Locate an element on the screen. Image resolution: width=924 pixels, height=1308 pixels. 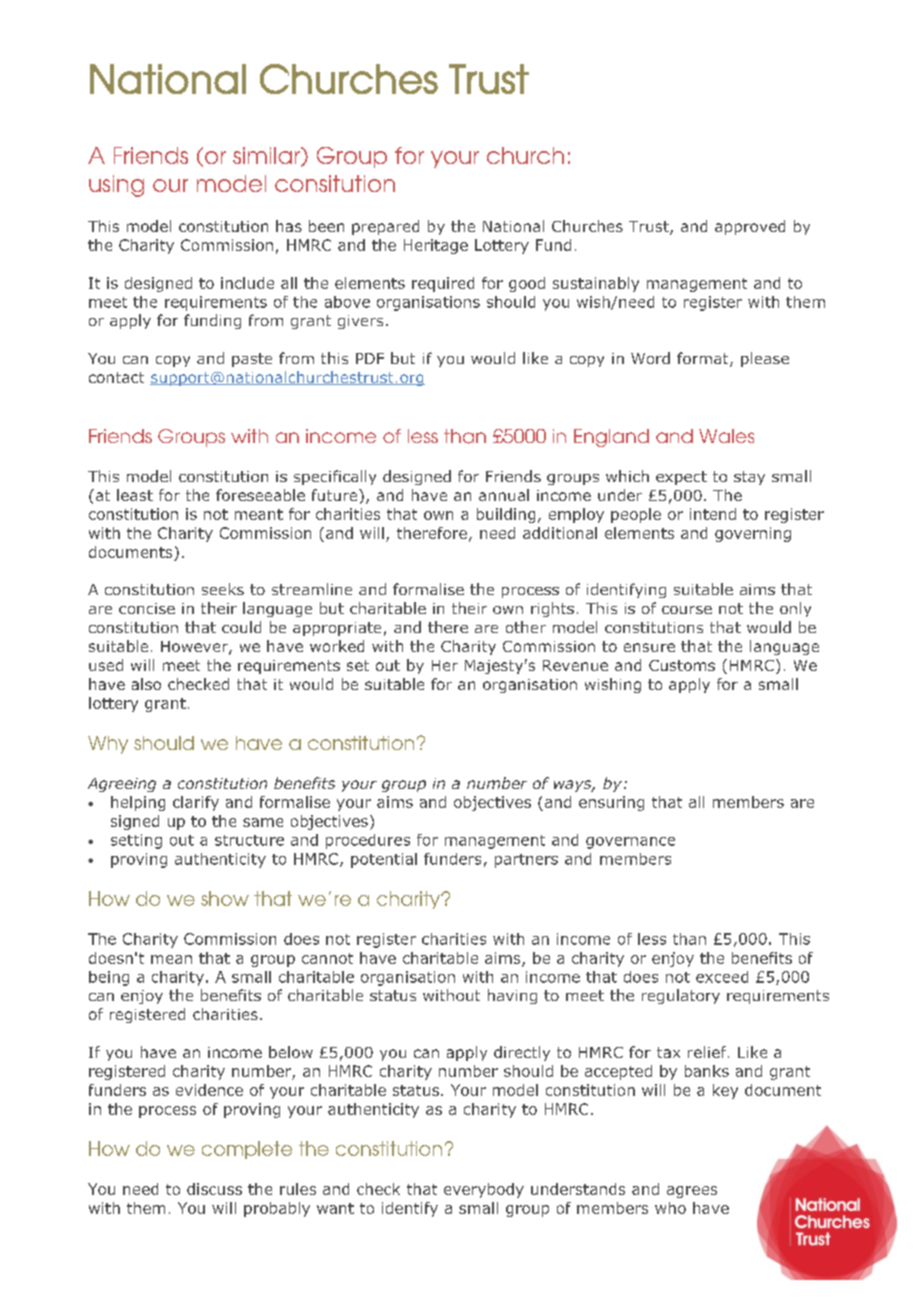
course is located at coordinates (687, 610).
